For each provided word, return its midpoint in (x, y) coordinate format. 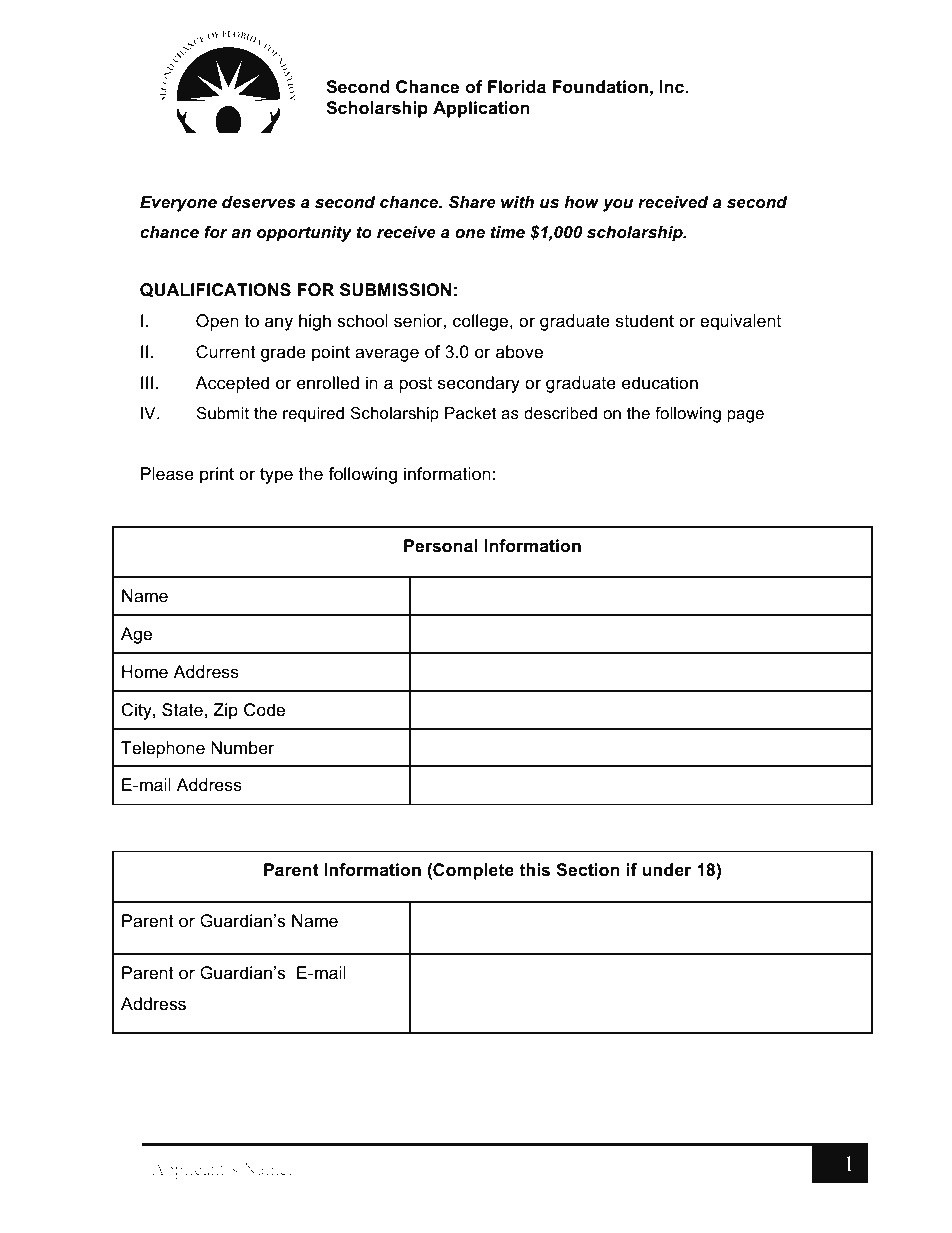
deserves (258, 202)
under (667, 870)
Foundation (600, 87)
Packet (471, 413)
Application (481, 109)
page (745, 416)
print (217, 475)
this (534, 870)
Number (243, 748)
